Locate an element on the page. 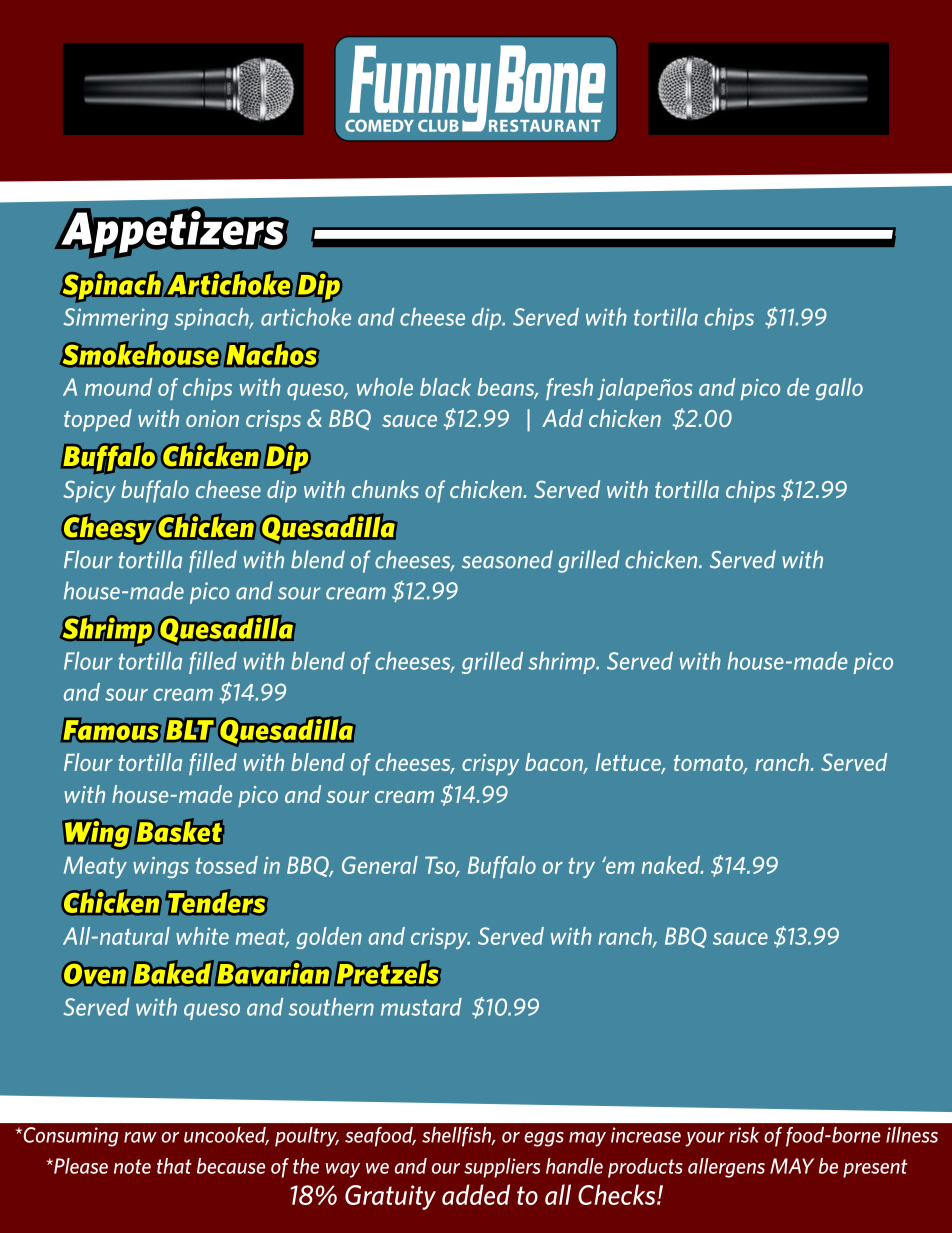 The image size is (952, 1233). General is located at coordinates (380, 865).
